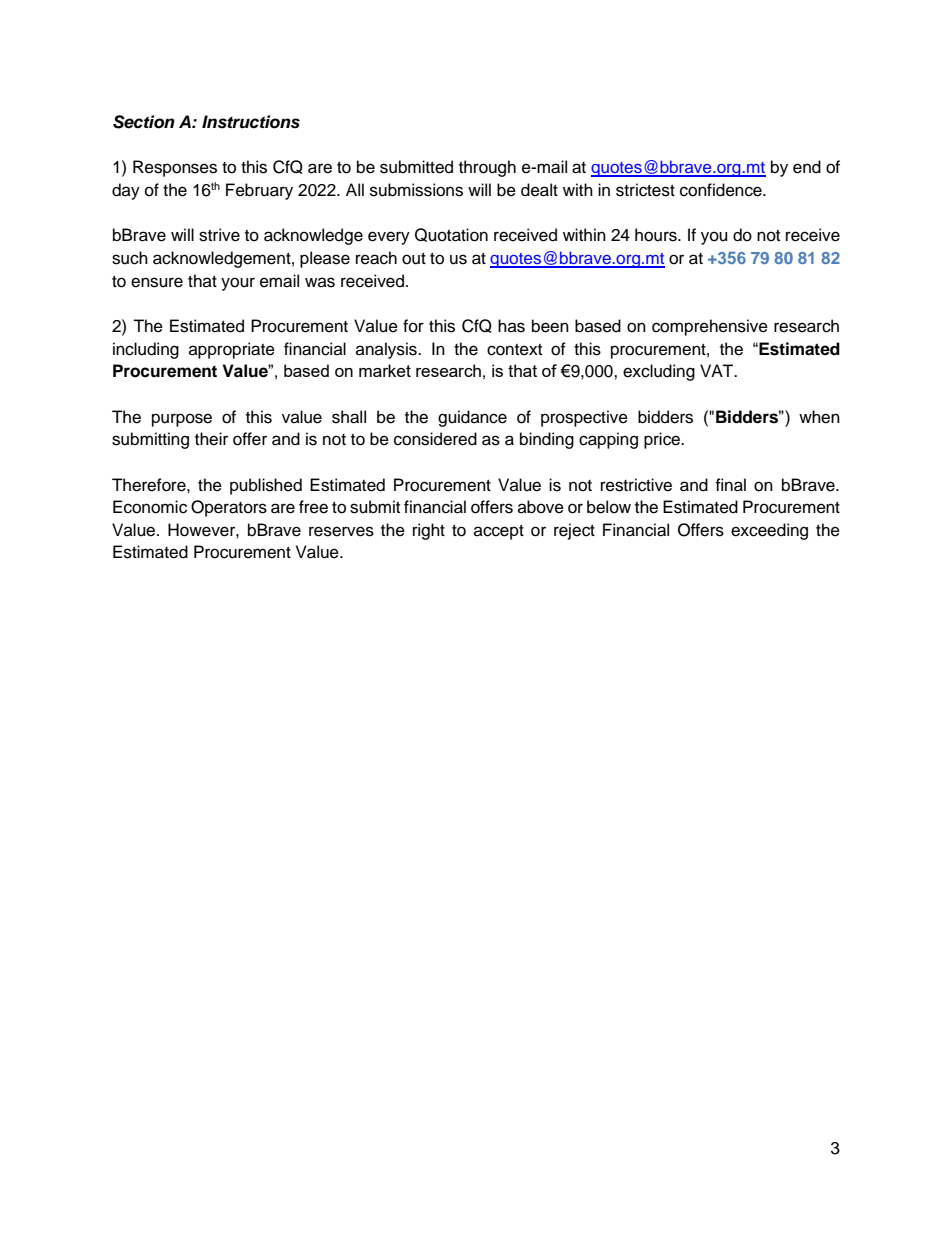 The width and height of the screenshot is (952, 1233). I want to click on Operators, so click(229, 508).
